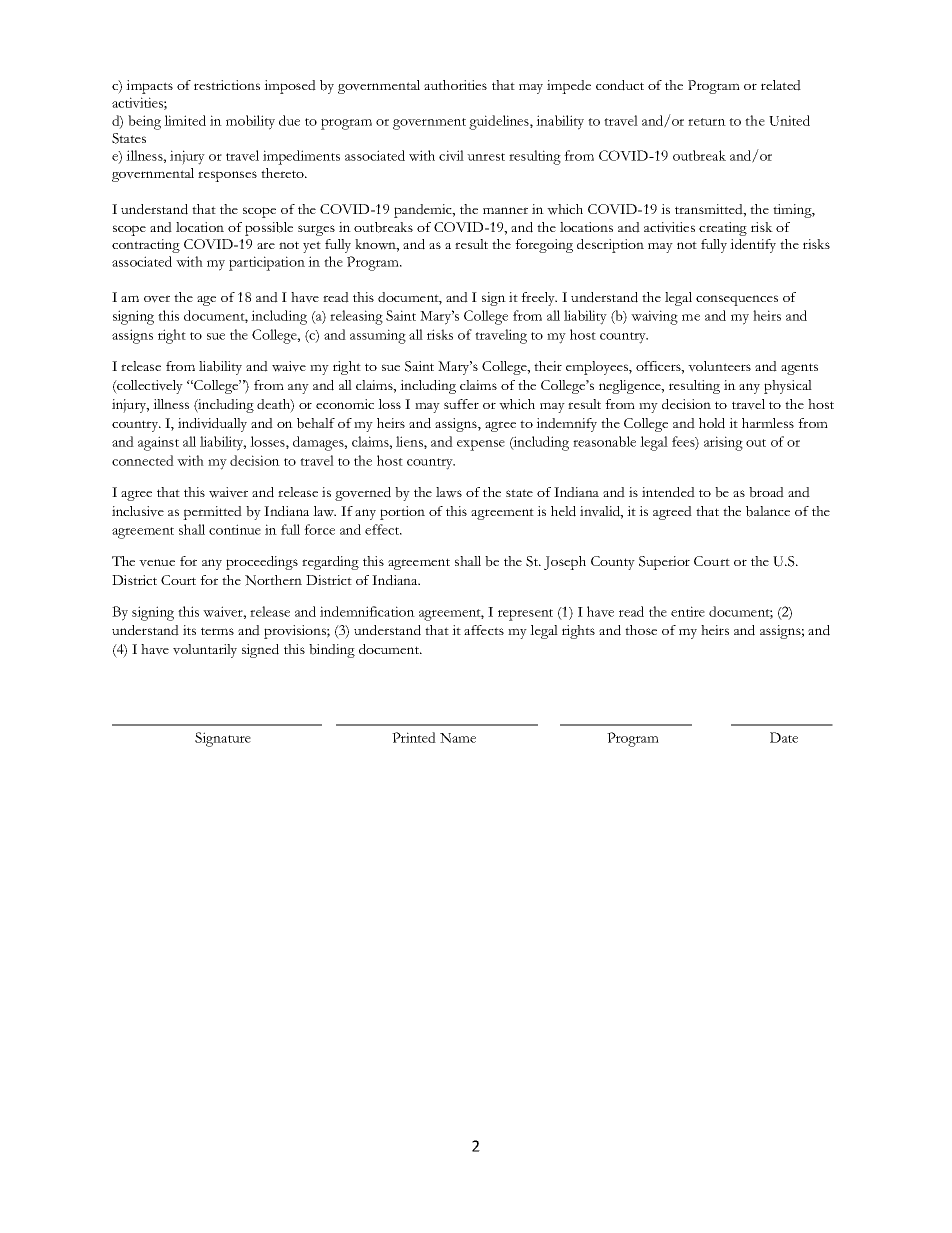 The image size is (952, 1233). Describe the element at coordinates (723, 229) in the screenshot. I see `creating` at that location.
